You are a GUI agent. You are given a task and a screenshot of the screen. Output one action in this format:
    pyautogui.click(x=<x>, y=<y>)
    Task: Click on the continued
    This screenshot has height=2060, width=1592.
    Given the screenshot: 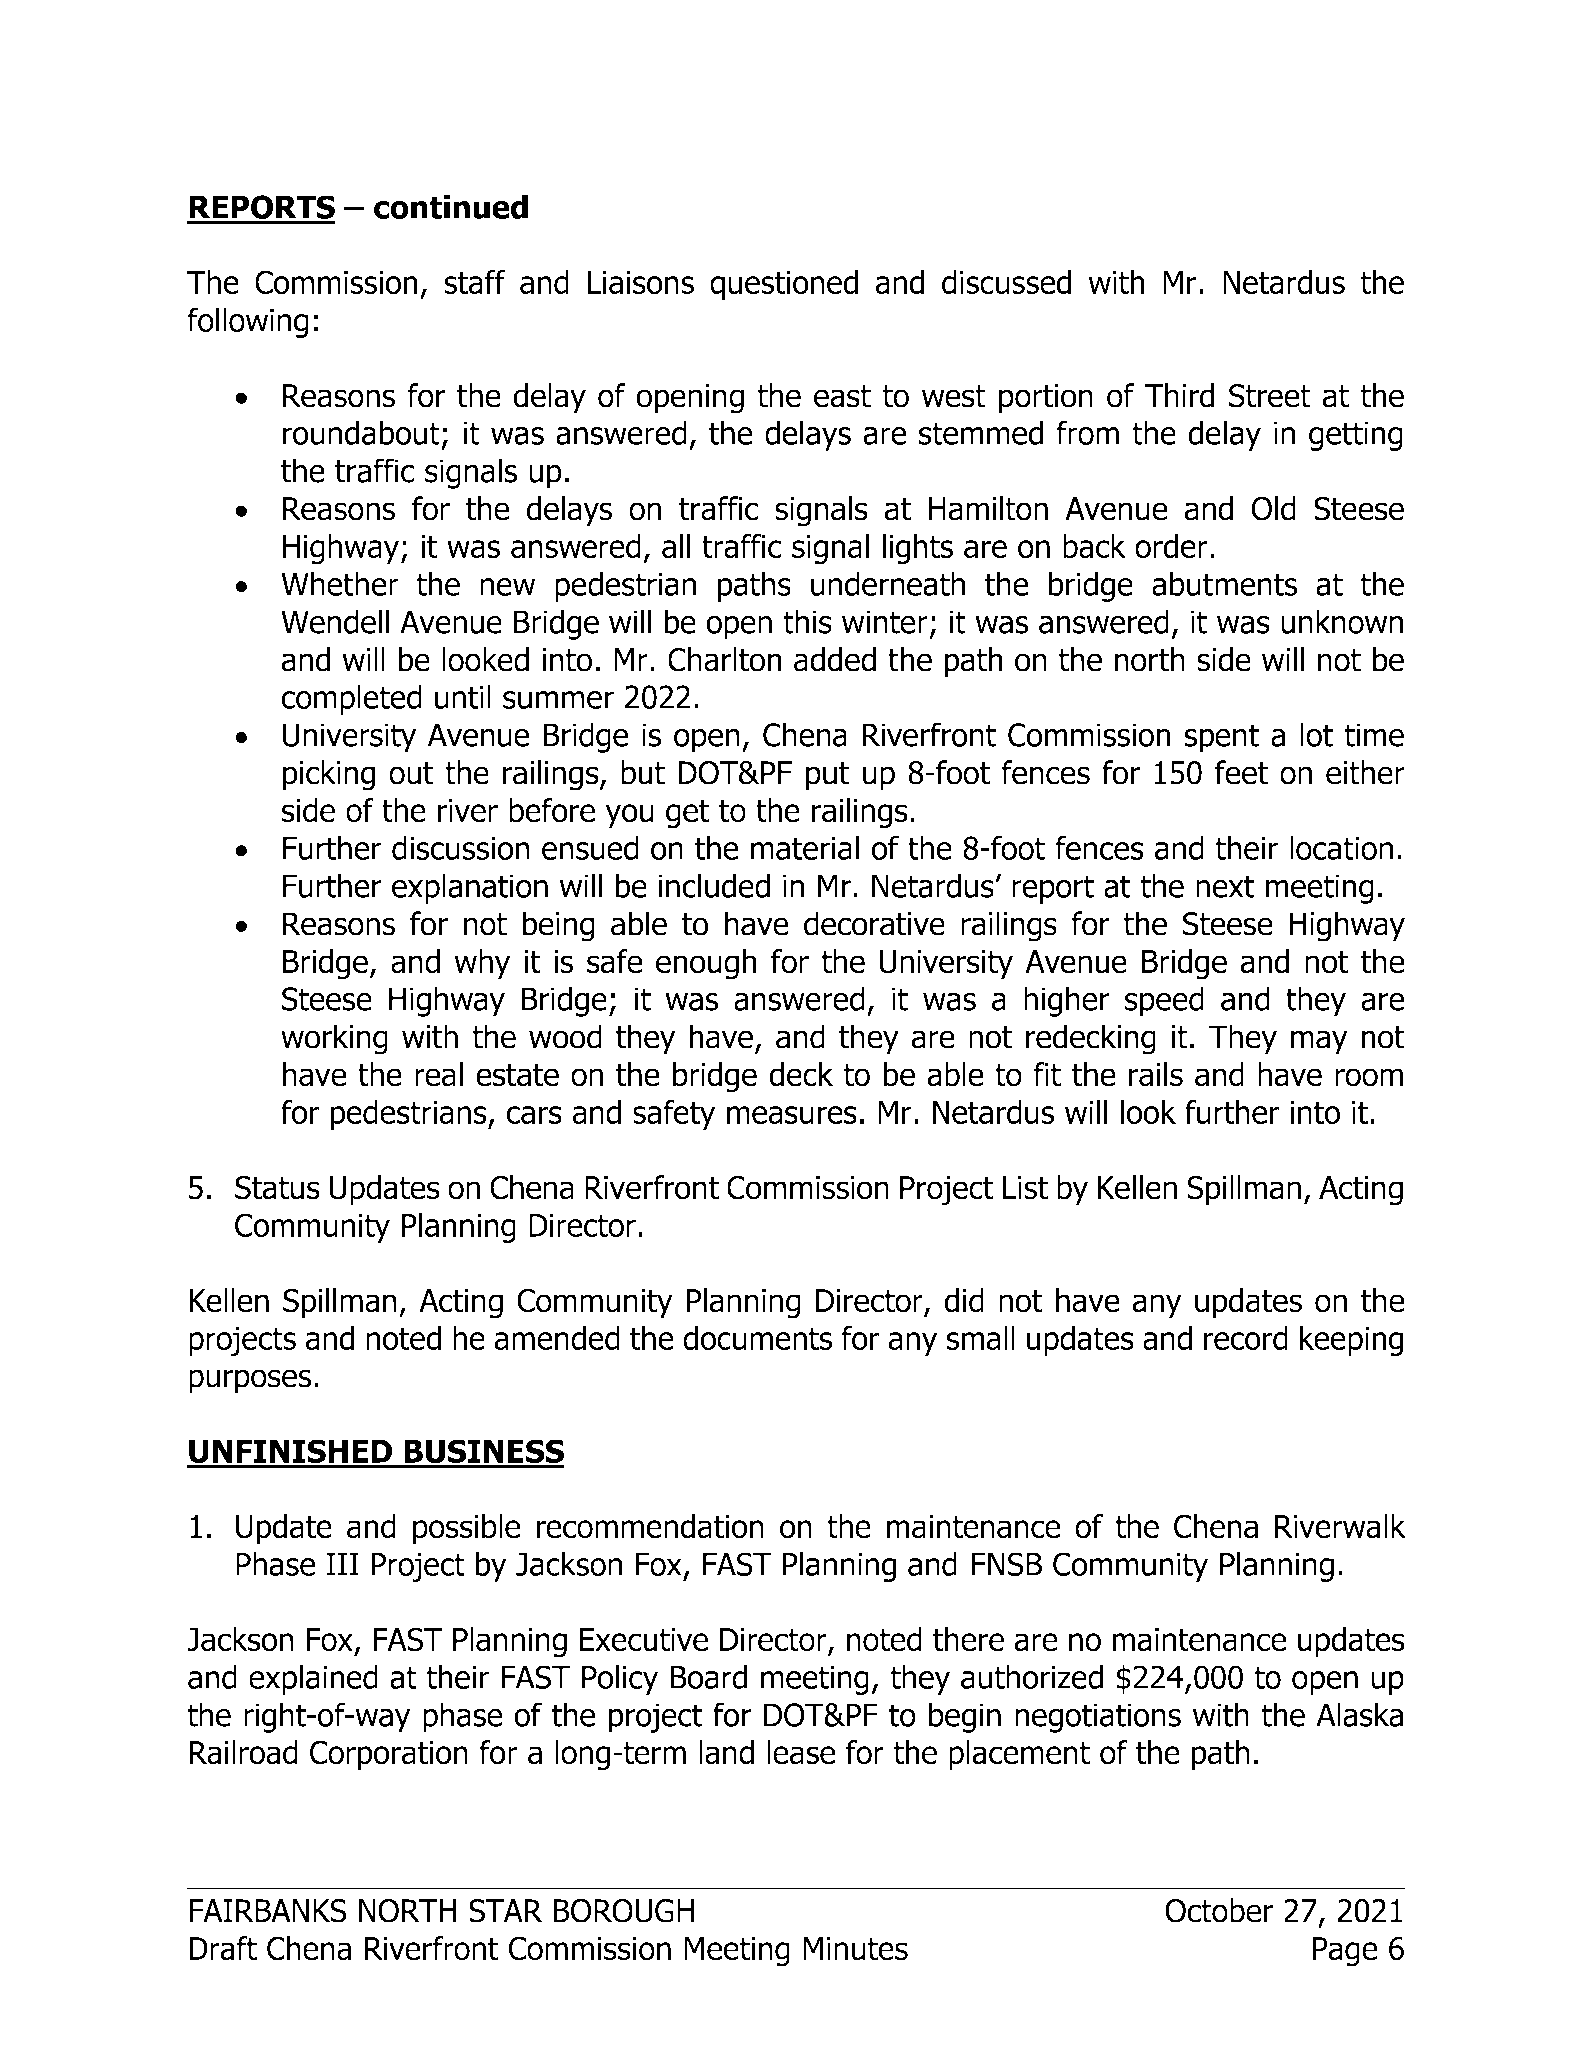 What is the action you would take?
    pyautogui.click(x=451, y=206)
